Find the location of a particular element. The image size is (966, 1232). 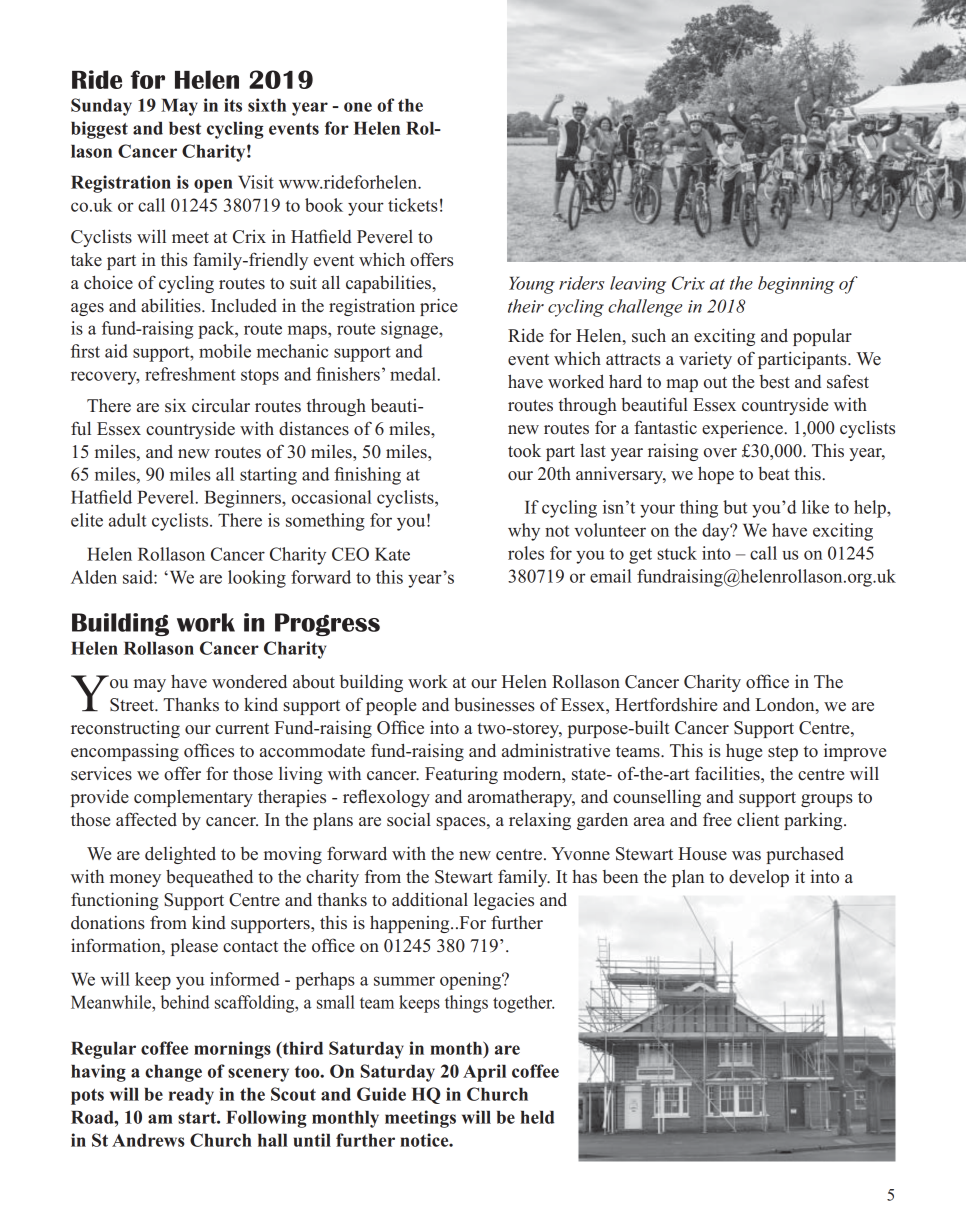

delighted is located at coordinates (180, 855).
